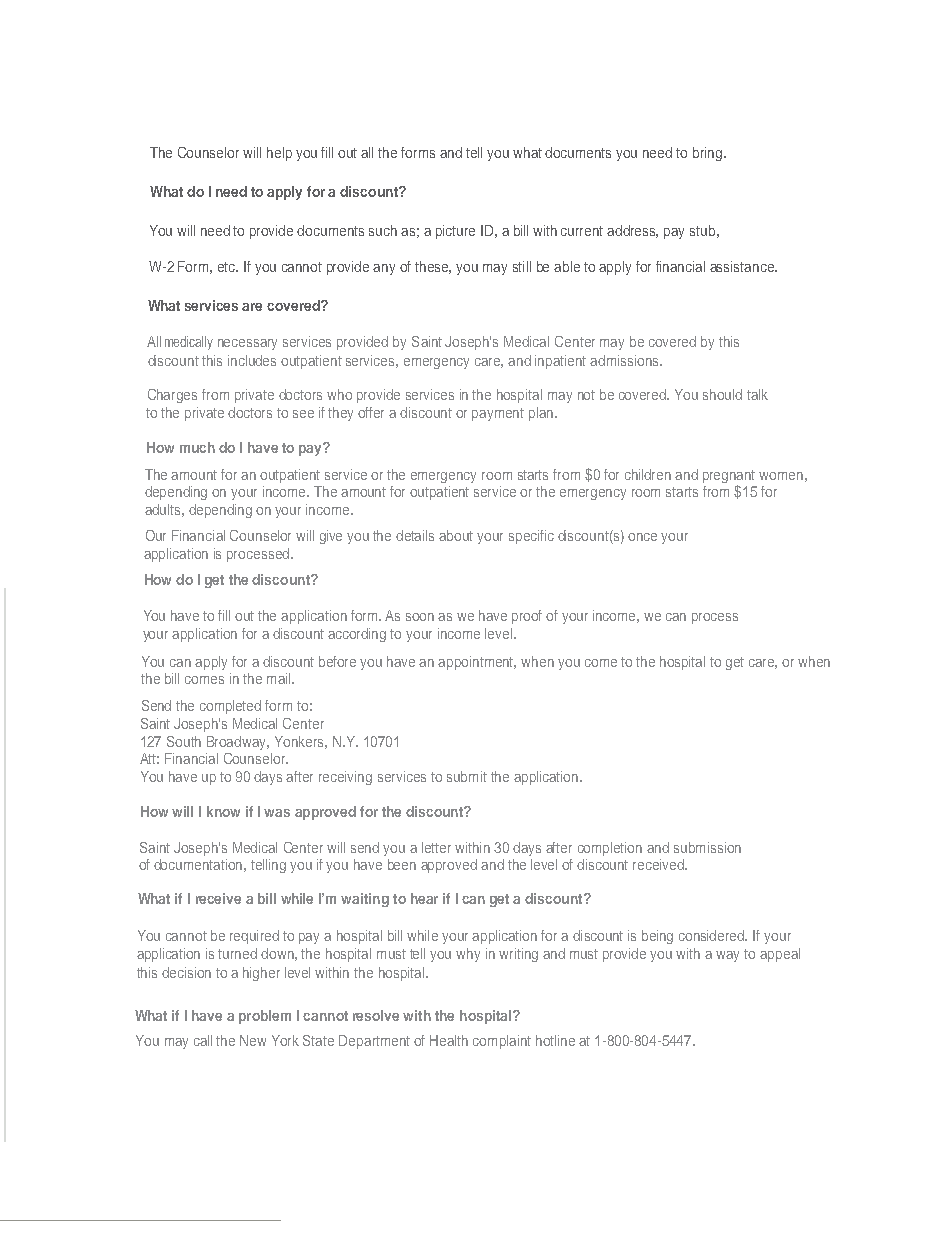 This screenshot has width=952, height=1233. What do you see at coordinates (279, 154) in the screenshot?
I see `help` at bounding box center [279, 154].
